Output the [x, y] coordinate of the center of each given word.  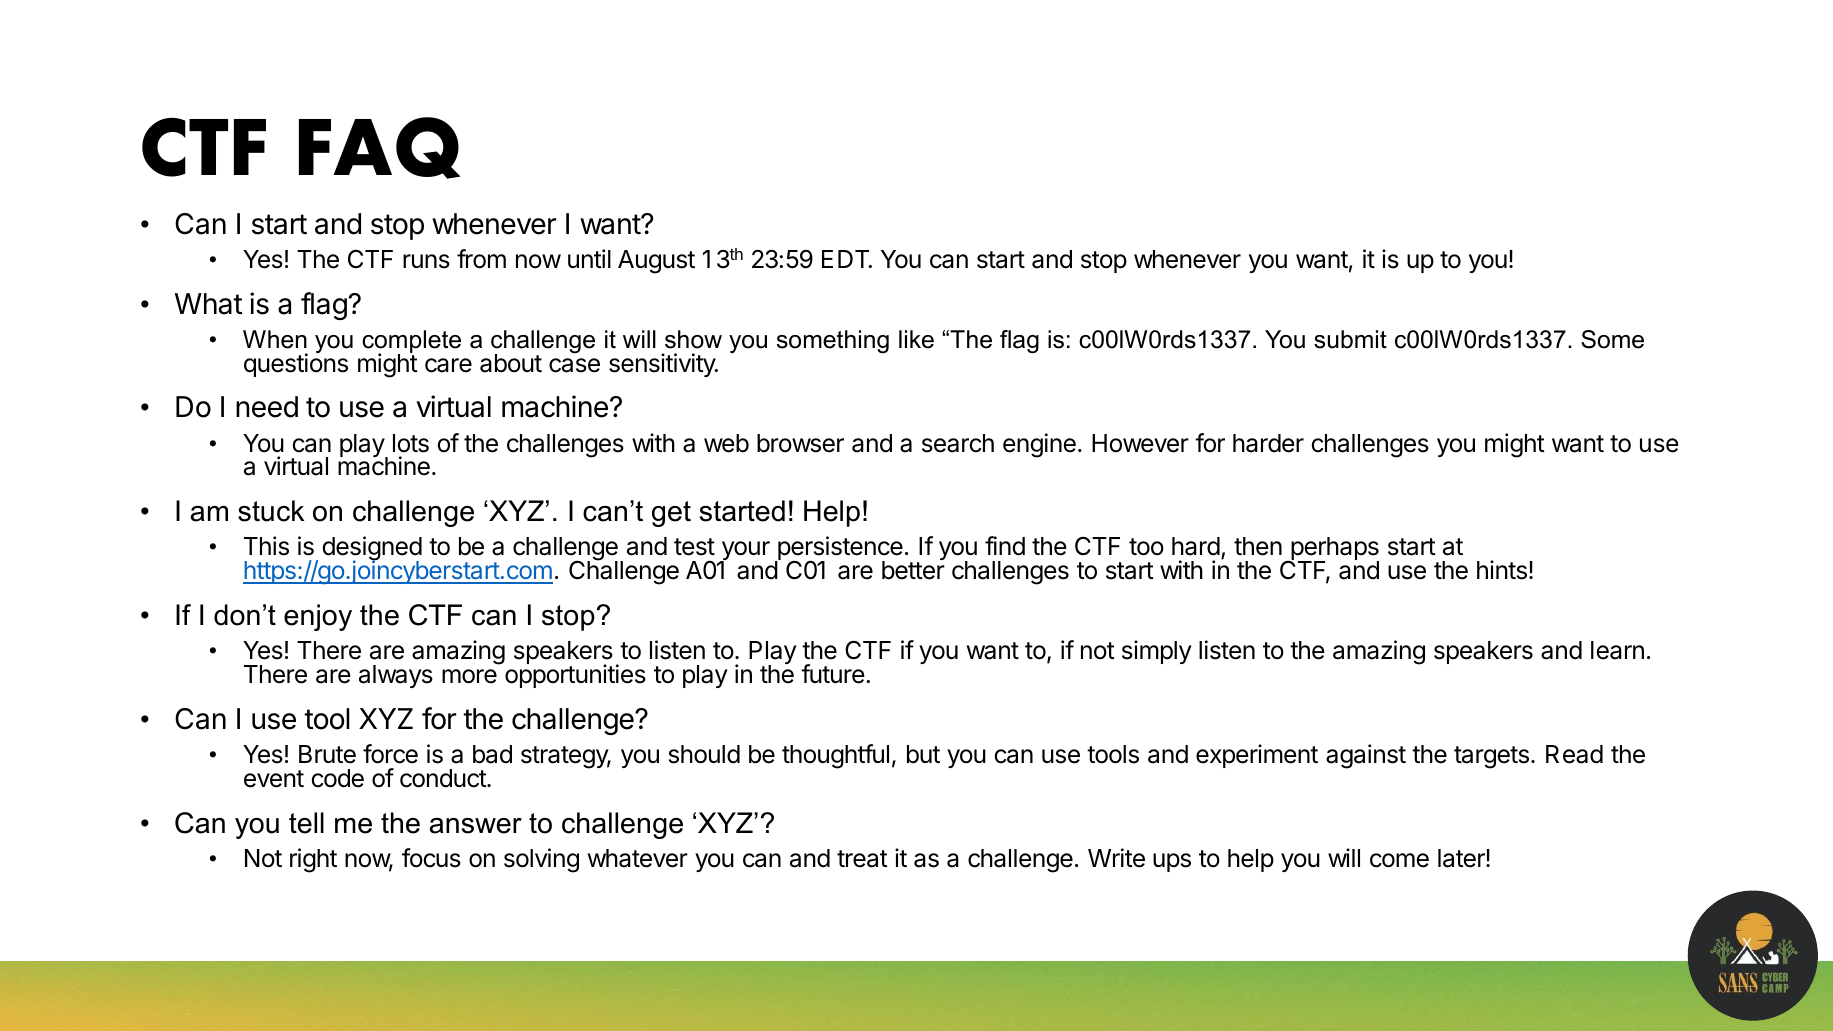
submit [1350, 339]
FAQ [380, 148]
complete [411, 343]
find [1005, 546]
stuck [271, 511]
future [833, 674]
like [916, 339]
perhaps [1334, 550]
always [396, 676]
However [1140, 443]
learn [1617, 650]
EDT [847, 259]
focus [431, 858]
